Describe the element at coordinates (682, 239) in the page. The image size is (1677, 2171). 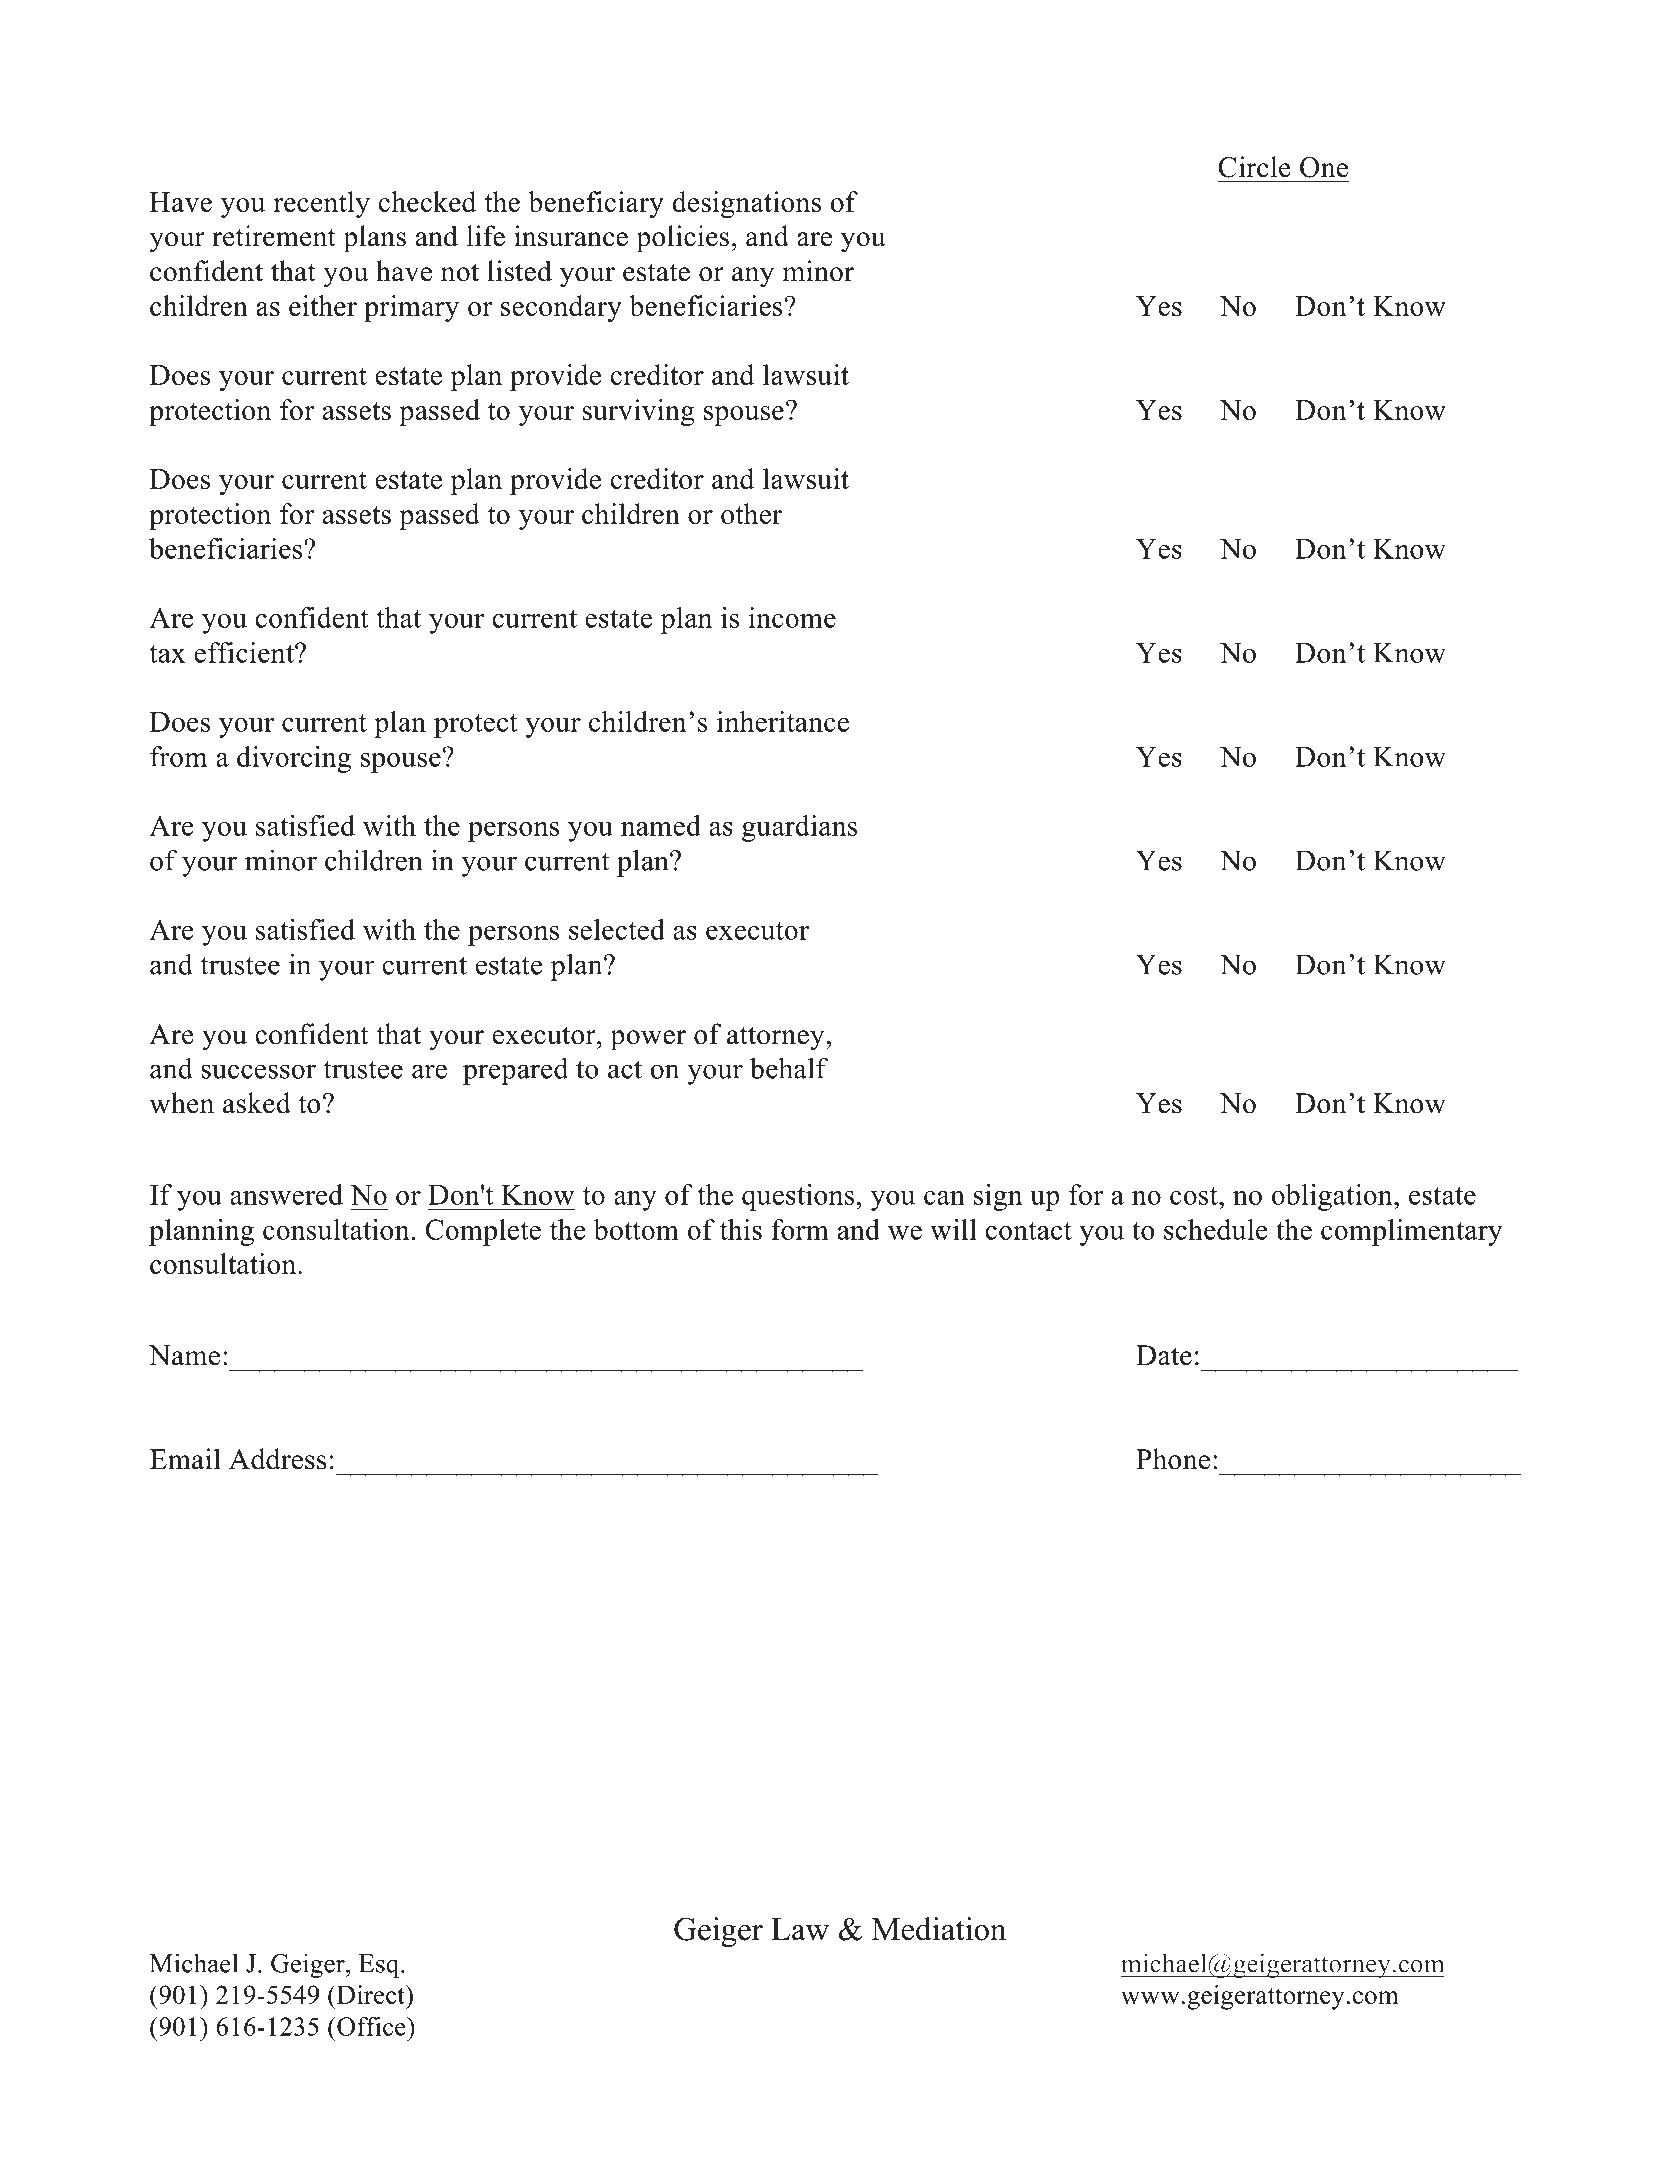
I see `policies` at that location.
